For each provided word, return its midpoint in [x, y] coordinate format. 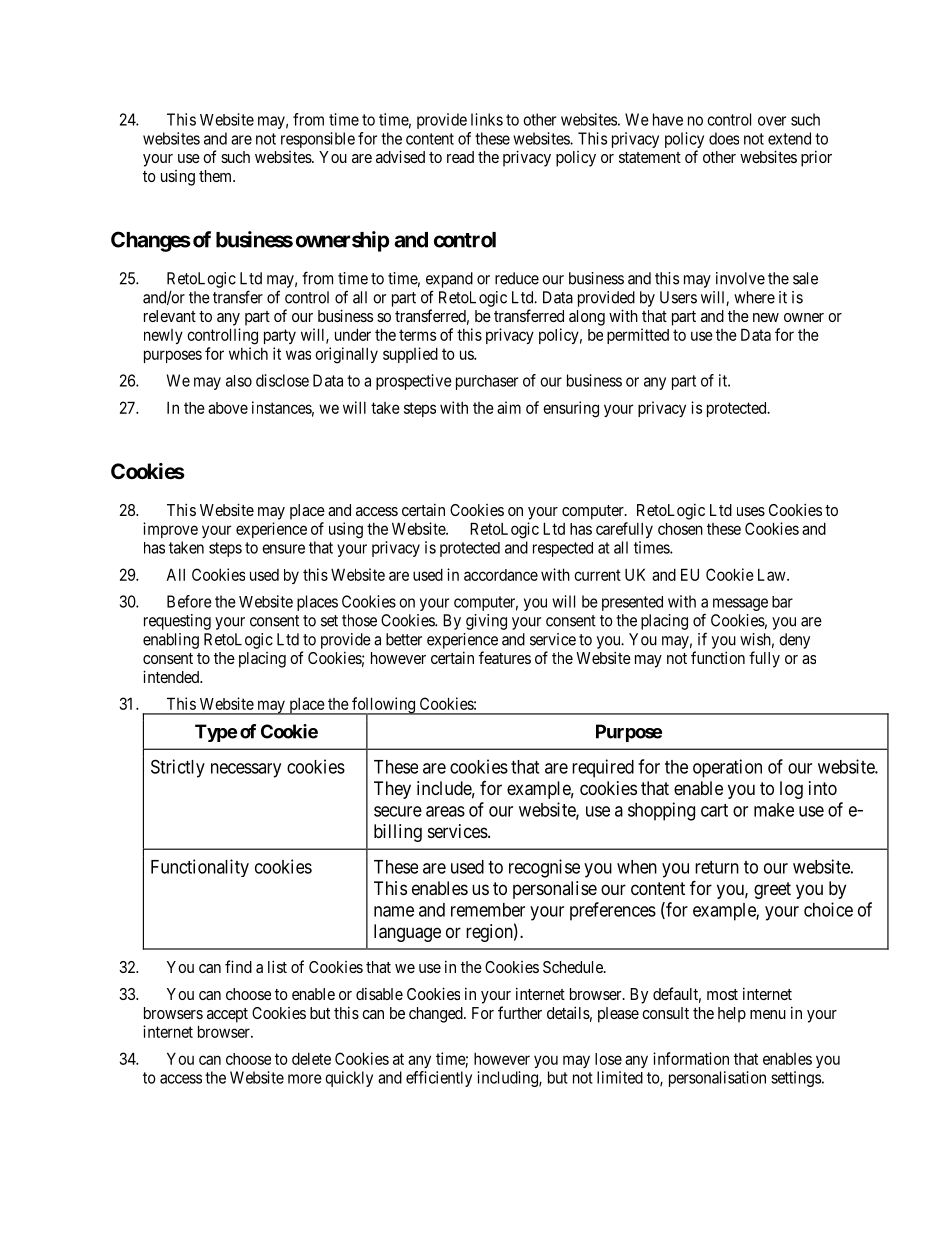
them [216, 176]
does [724, 138]
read [460, 157]
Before [189, 601]
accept [227, 1015]
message [740, 604]
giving [486, 622]
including [508, 1079]
